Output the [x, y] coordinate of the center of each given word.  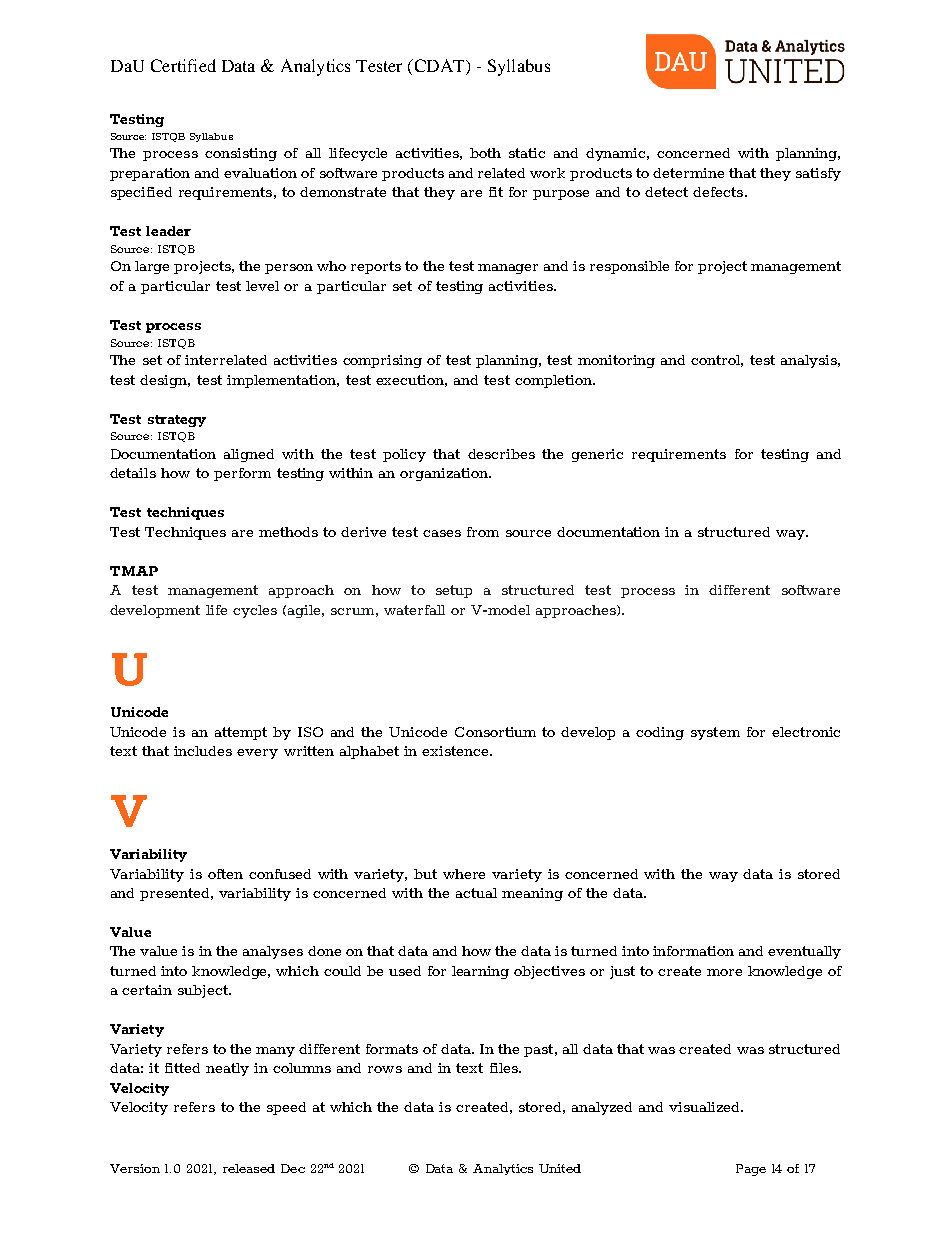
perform [242, 474]
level [262, 286]
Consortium [495, 732]
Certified [183, 65]
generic [597, 455]
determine [688, 173]
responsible [629, 267]
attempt [241, 733]
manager [508, 269]
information [693, 951]
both [485, 153]
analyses [273, 952]
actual [476, 893]
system [715, 733]
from [483, 532]
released [249, 1168]
